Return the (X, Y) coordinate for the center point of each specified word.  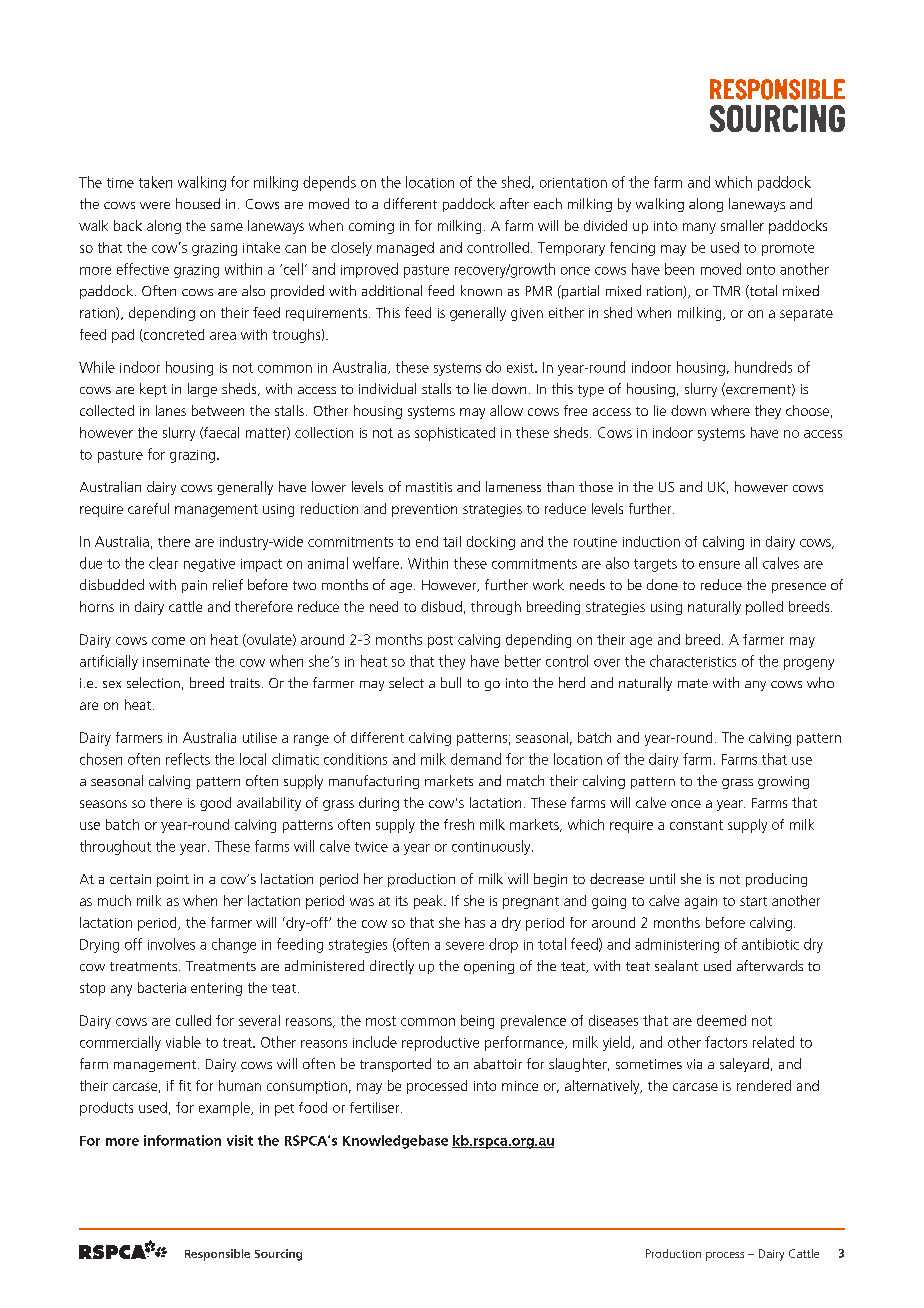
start (753, 901)
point (173, 880)
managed (405, 249)
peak (429, 902)
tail (452, 541)
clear (163, 563)
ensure (719, 565)
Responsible (217, 1255)
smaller (742, 225)
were (155, 205)
